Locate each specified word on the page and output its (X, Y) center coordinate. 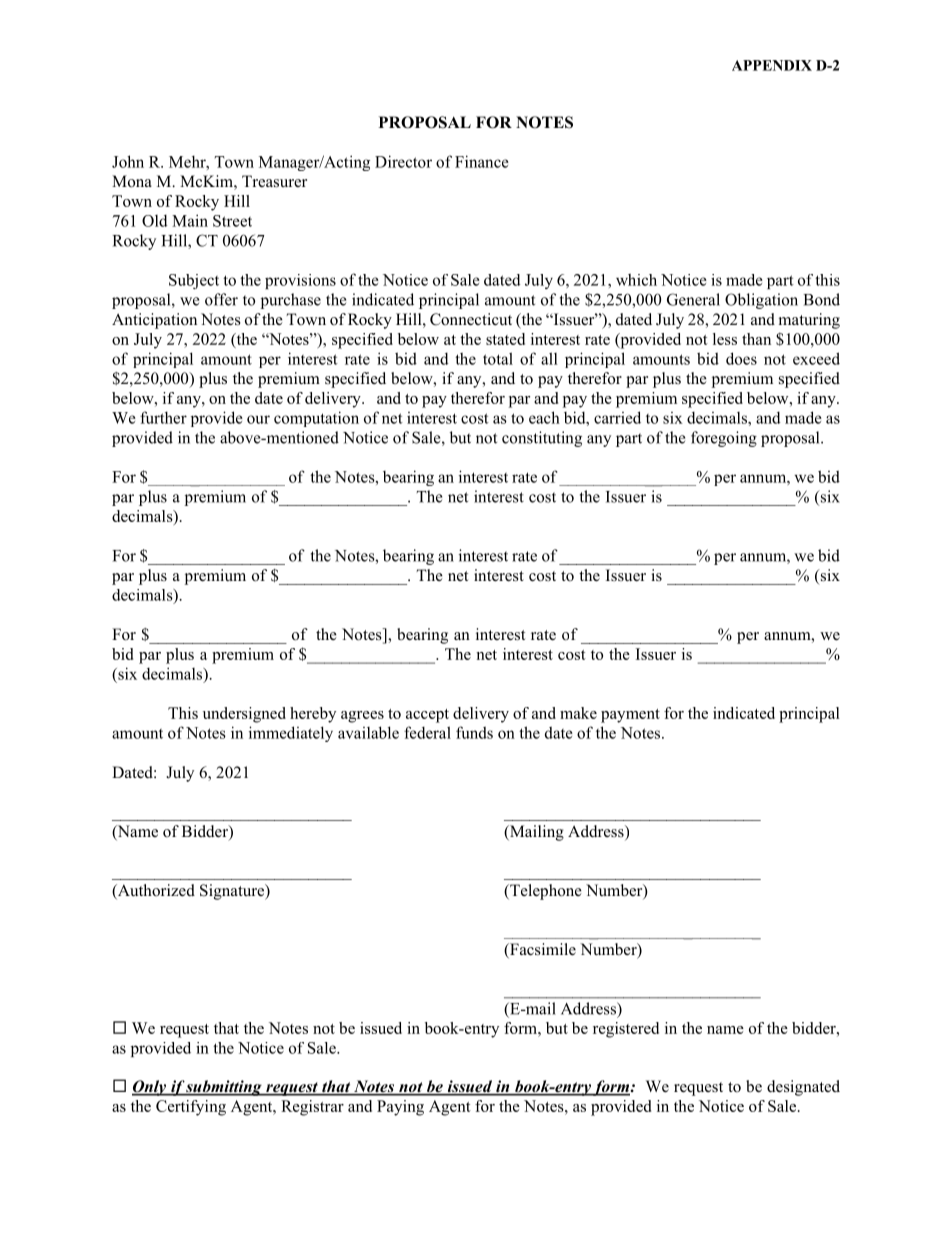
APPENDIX (772, 65)
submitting (224, 1088)
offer (221, 299)
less (725, 339)
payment (630, 716)
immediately (291, 734)
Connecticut (471, 319)
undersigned (244, 715)
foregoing (724, 439)
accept (427, 716)
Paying (400, 1108)
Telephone (545, 892)
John (128, 161)
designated (803, 1088)
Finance (482, 161)
